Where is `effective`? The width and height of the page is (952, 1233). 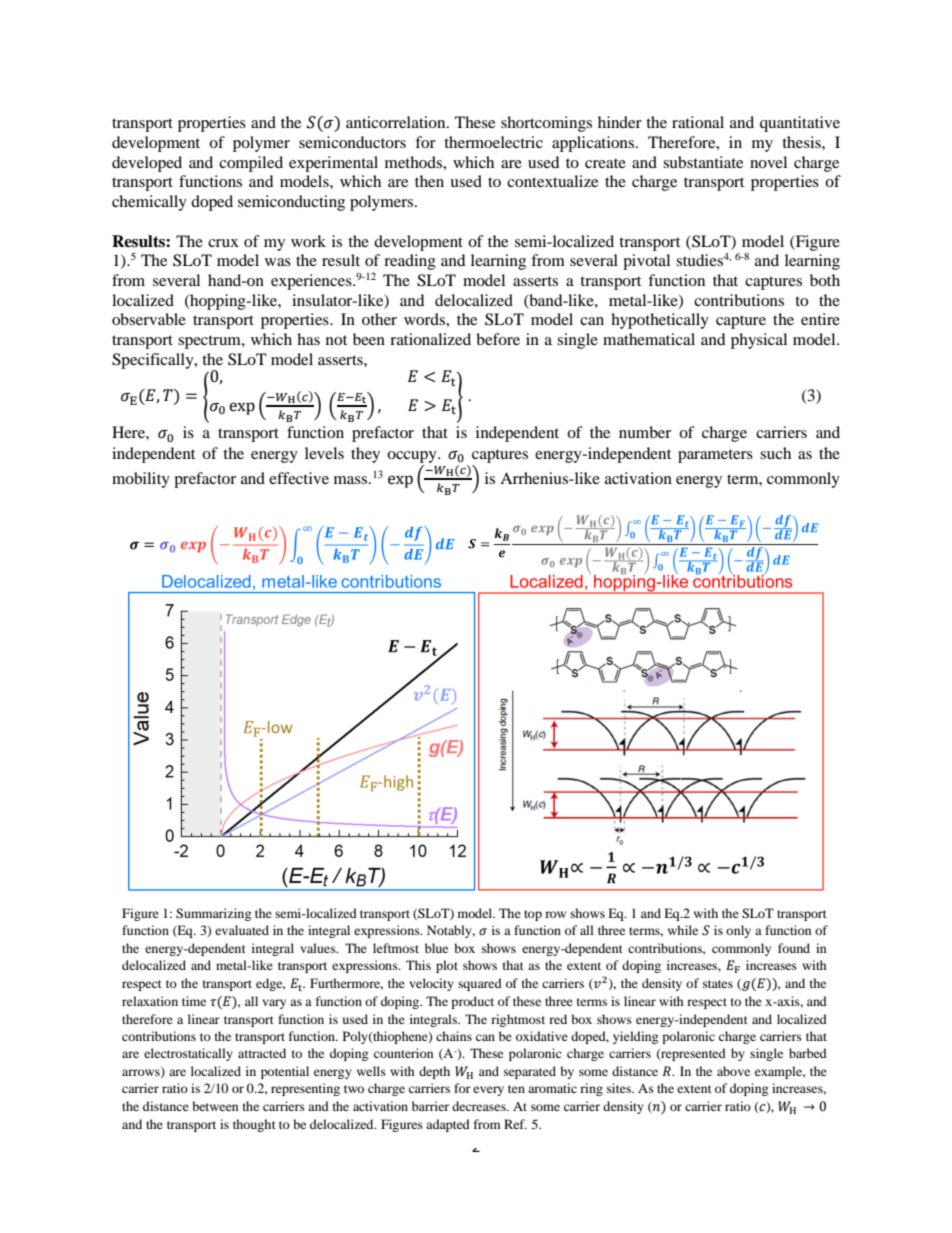 effective is located at coordinates (299, 478).
